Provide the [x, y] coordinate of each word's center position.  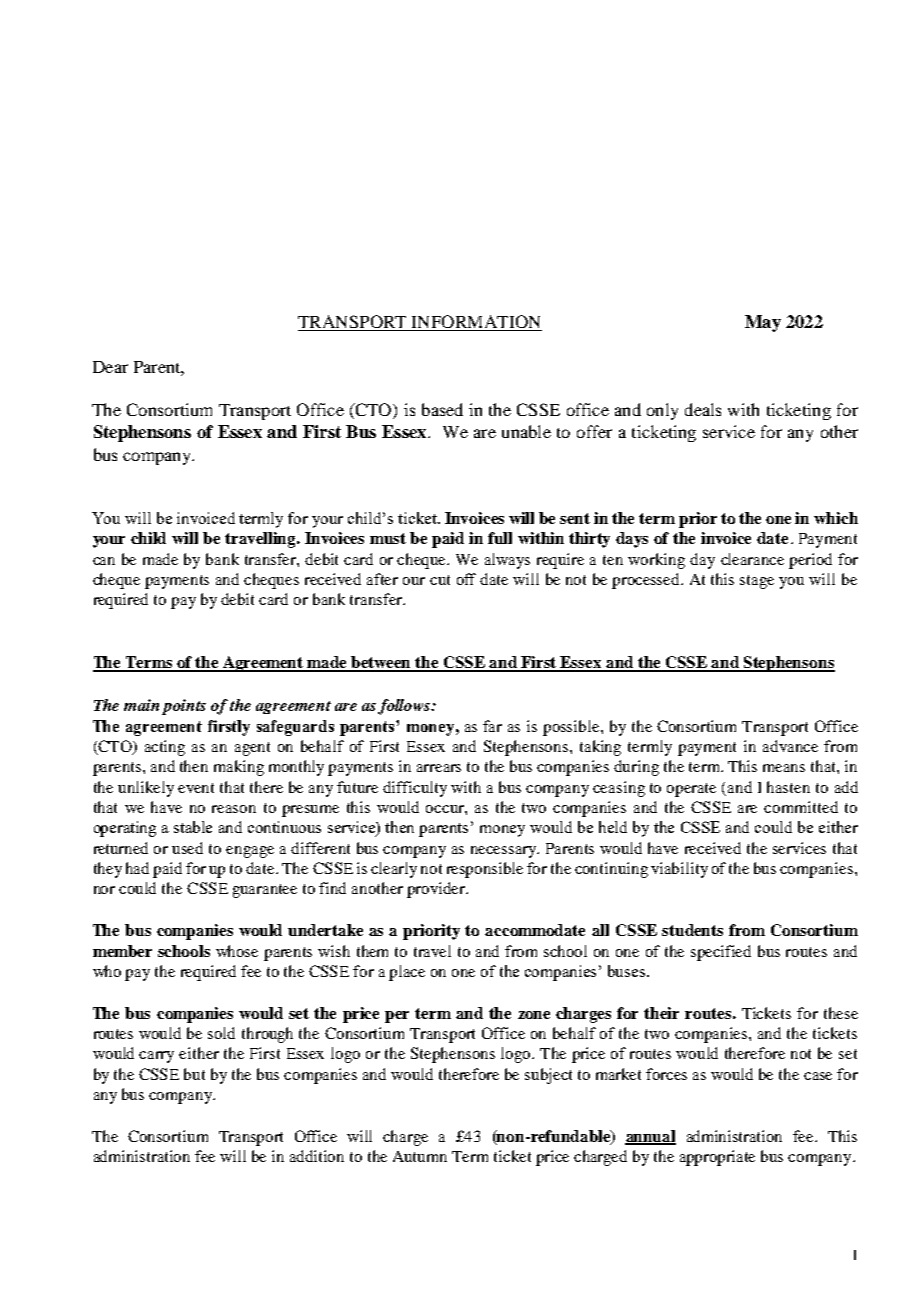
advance [790, 746]
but [194, 1074]
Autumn [420, 1156]
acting [165, 748]
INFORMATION [475, 323]
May [763, 323]
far [492, 726]
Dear [110, 367]
